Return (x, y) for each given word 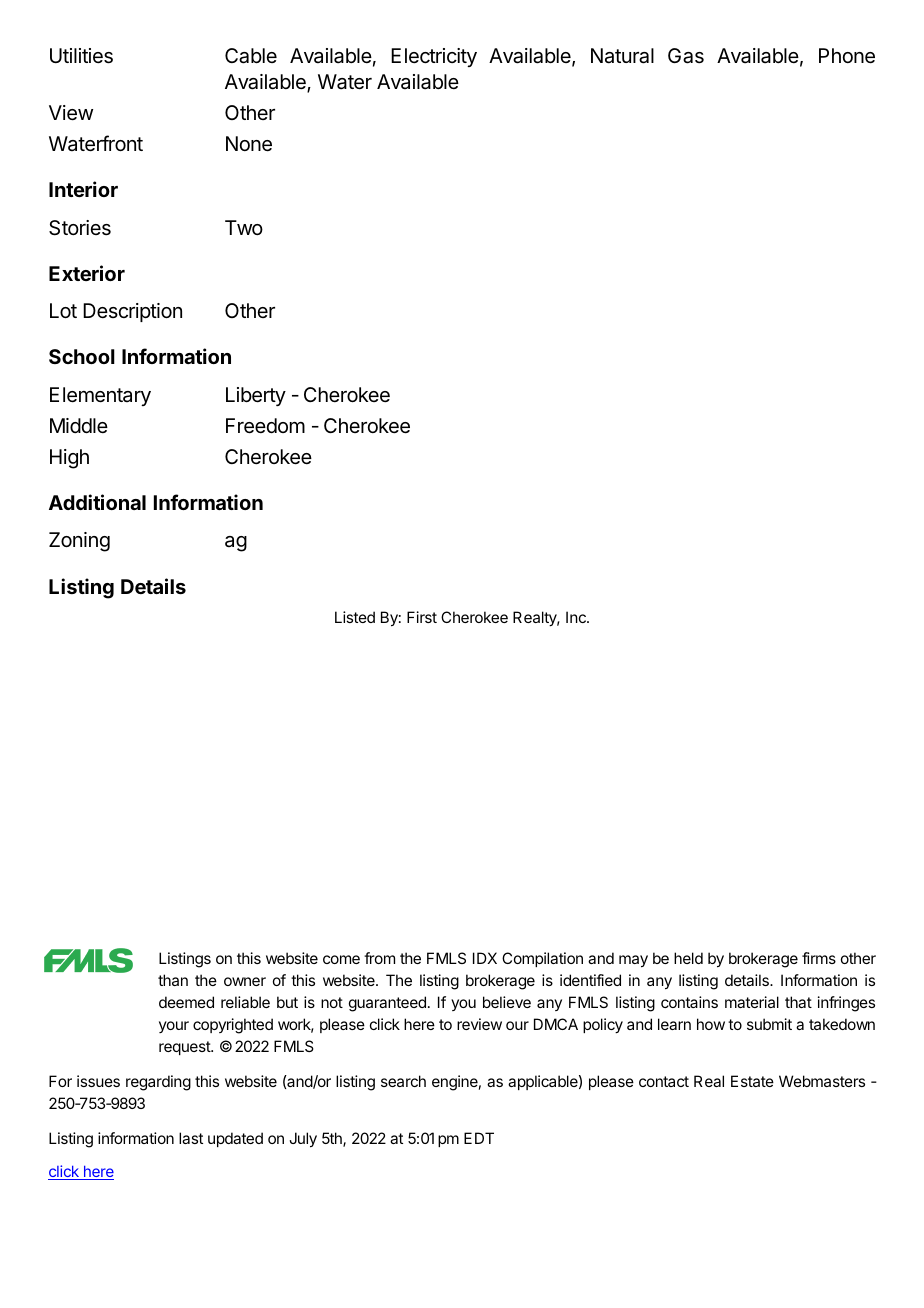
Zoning (79, 542)
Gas (686, 56)
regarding (158, 1083)
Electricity (434, 57)
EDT (479, 1138)
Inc (577, 617)
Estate (752, 1081)
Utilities (81, 56)
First (422, 617)
